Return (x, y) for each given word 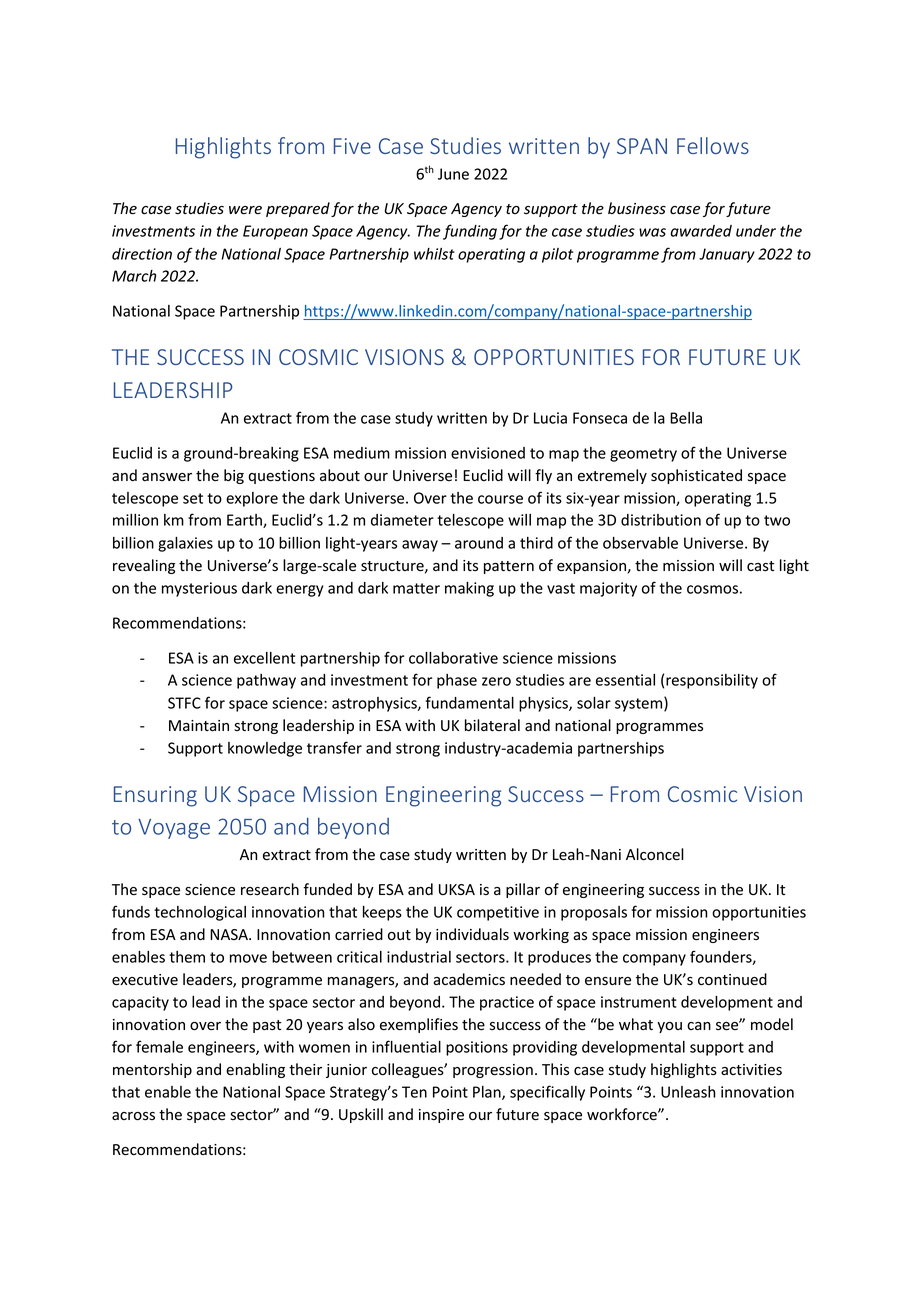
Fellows (713, 145)
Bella (686, 418)
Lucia (550, 418)
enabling (255, 1070)
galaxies (185, 544)
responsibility (712, 681)
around (479, 543)
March (134, 276)
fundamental (469, 702)
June (453, 174)
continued (732, 979)
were (245, 210)
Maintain (199, 726)
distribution (661, 520)
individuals (472, 934)
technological (200, 913)
